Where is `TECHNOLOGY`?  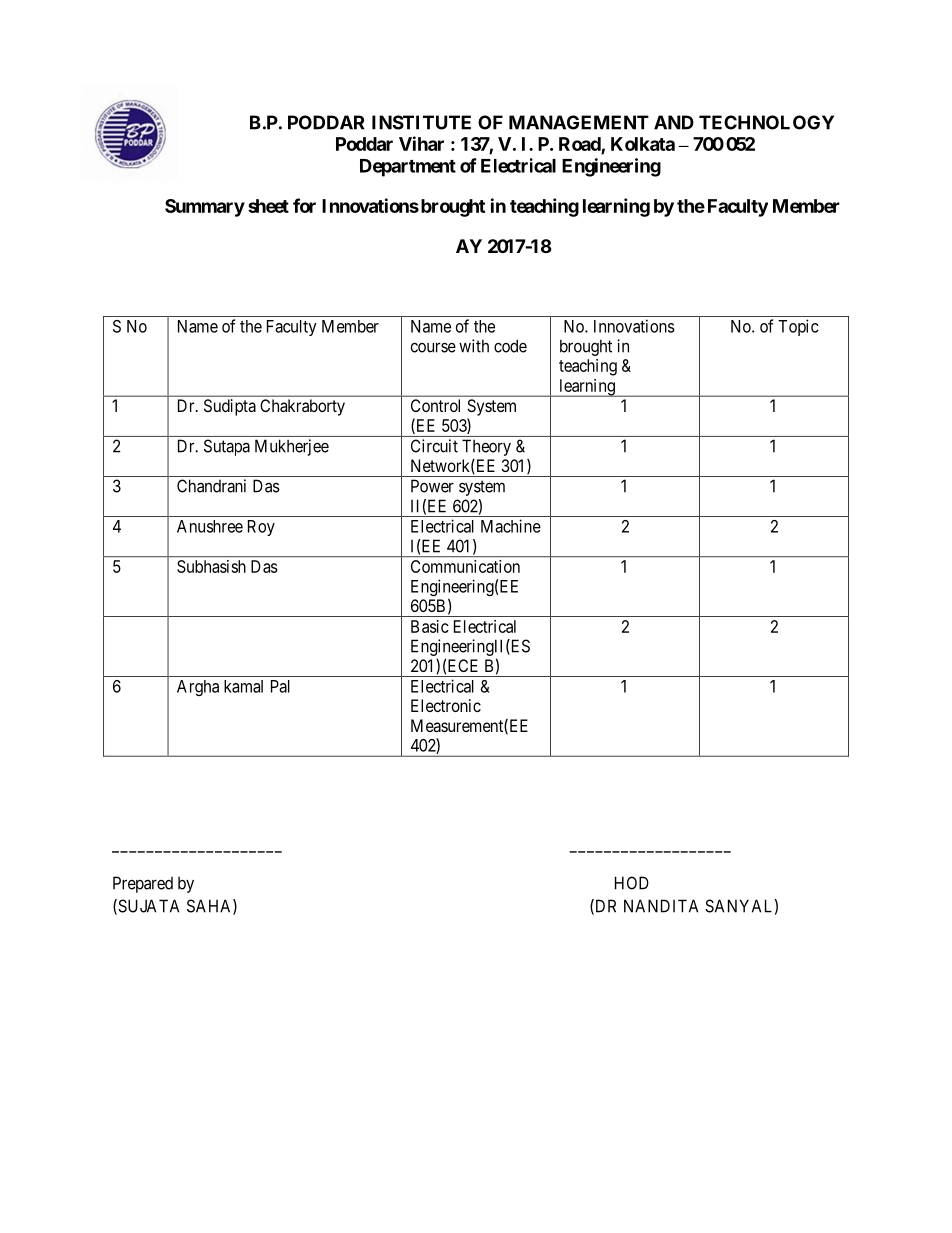
TECHNOLOGY is located at coordinates (766, 122).
